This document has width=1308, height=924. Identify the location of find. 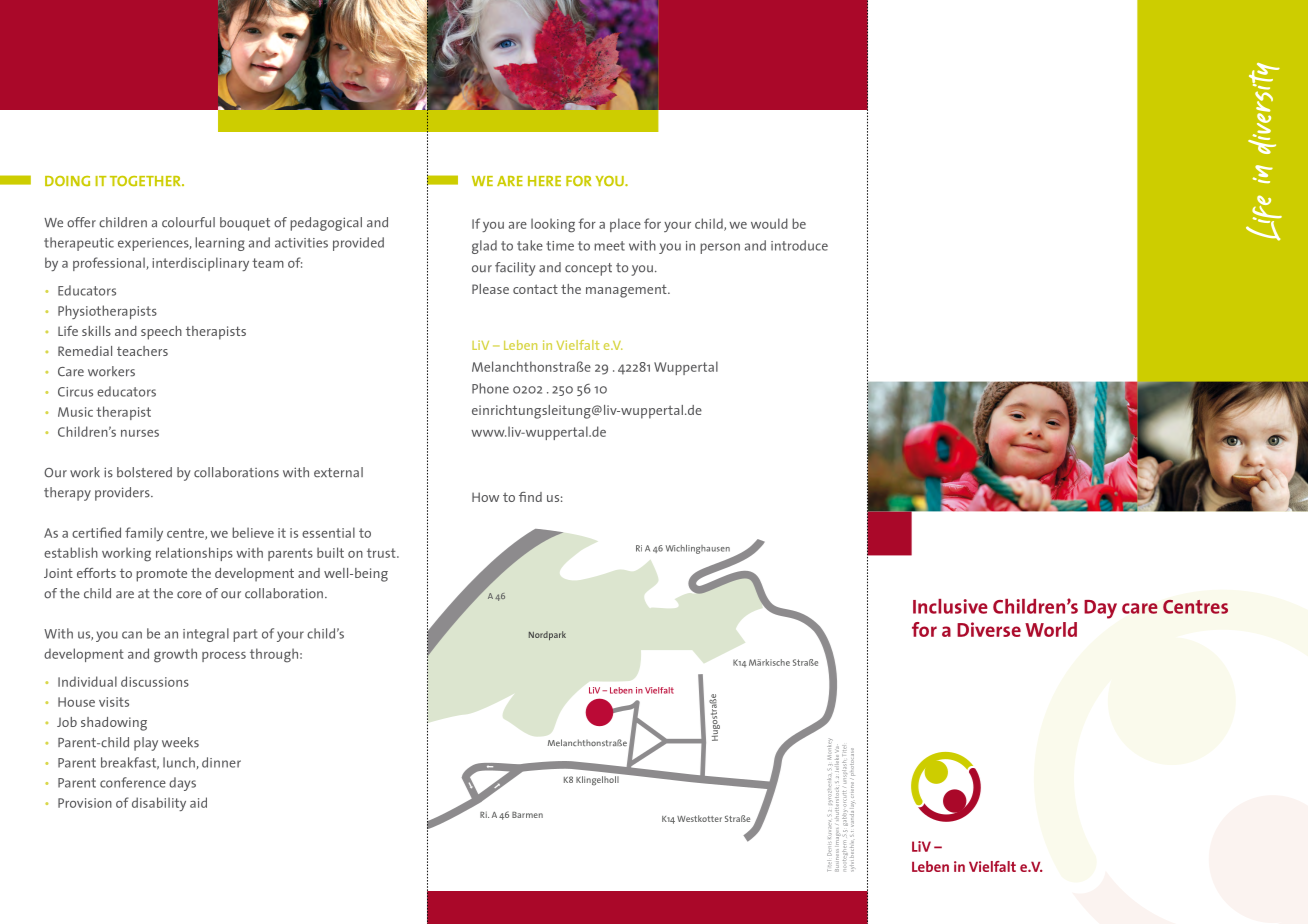
(530, 497).
